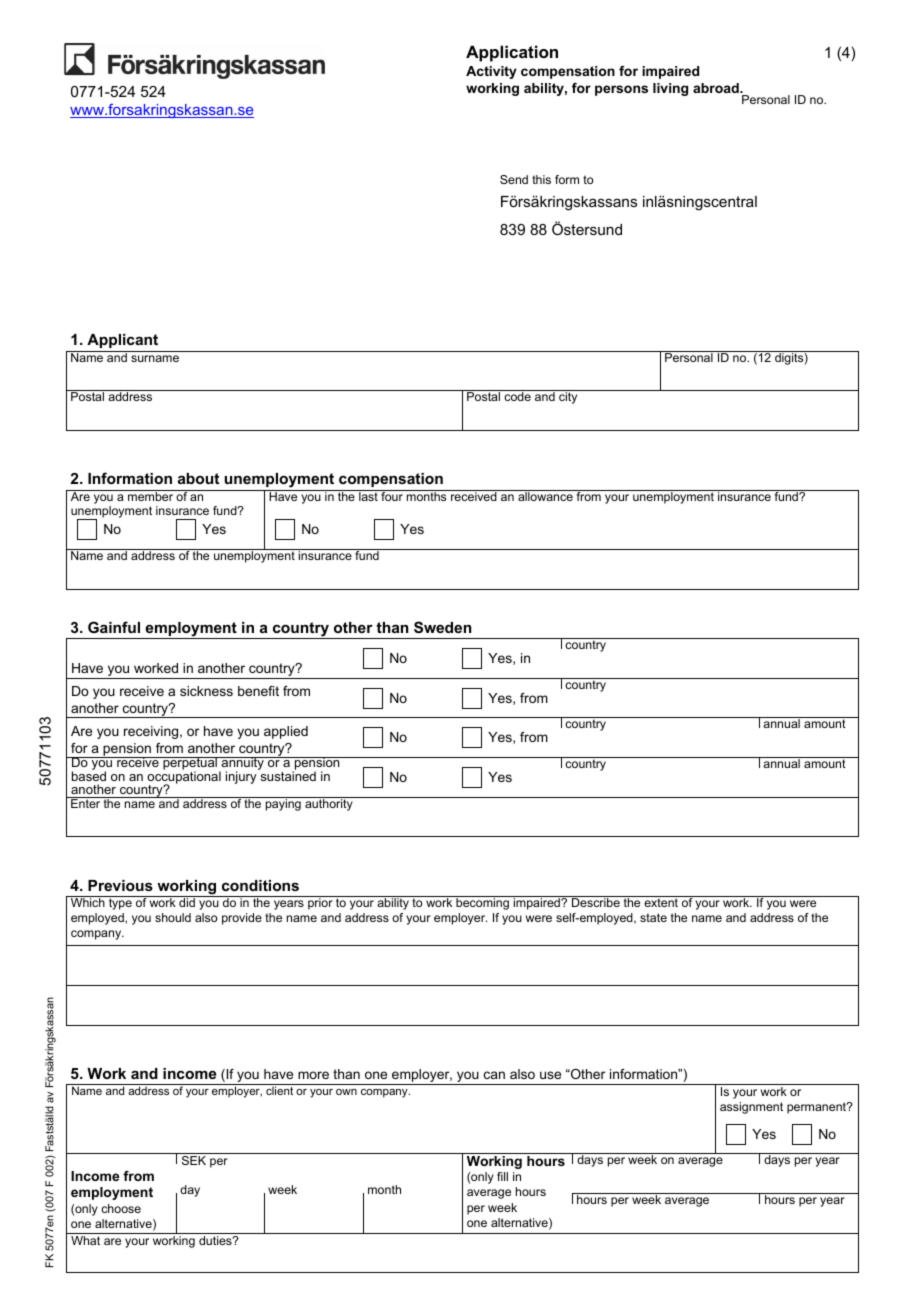 This document has width=924, height=1308. What do you see at coordinates (670, 89) in the document?
I see `living` at bounding box center [670, 89].
